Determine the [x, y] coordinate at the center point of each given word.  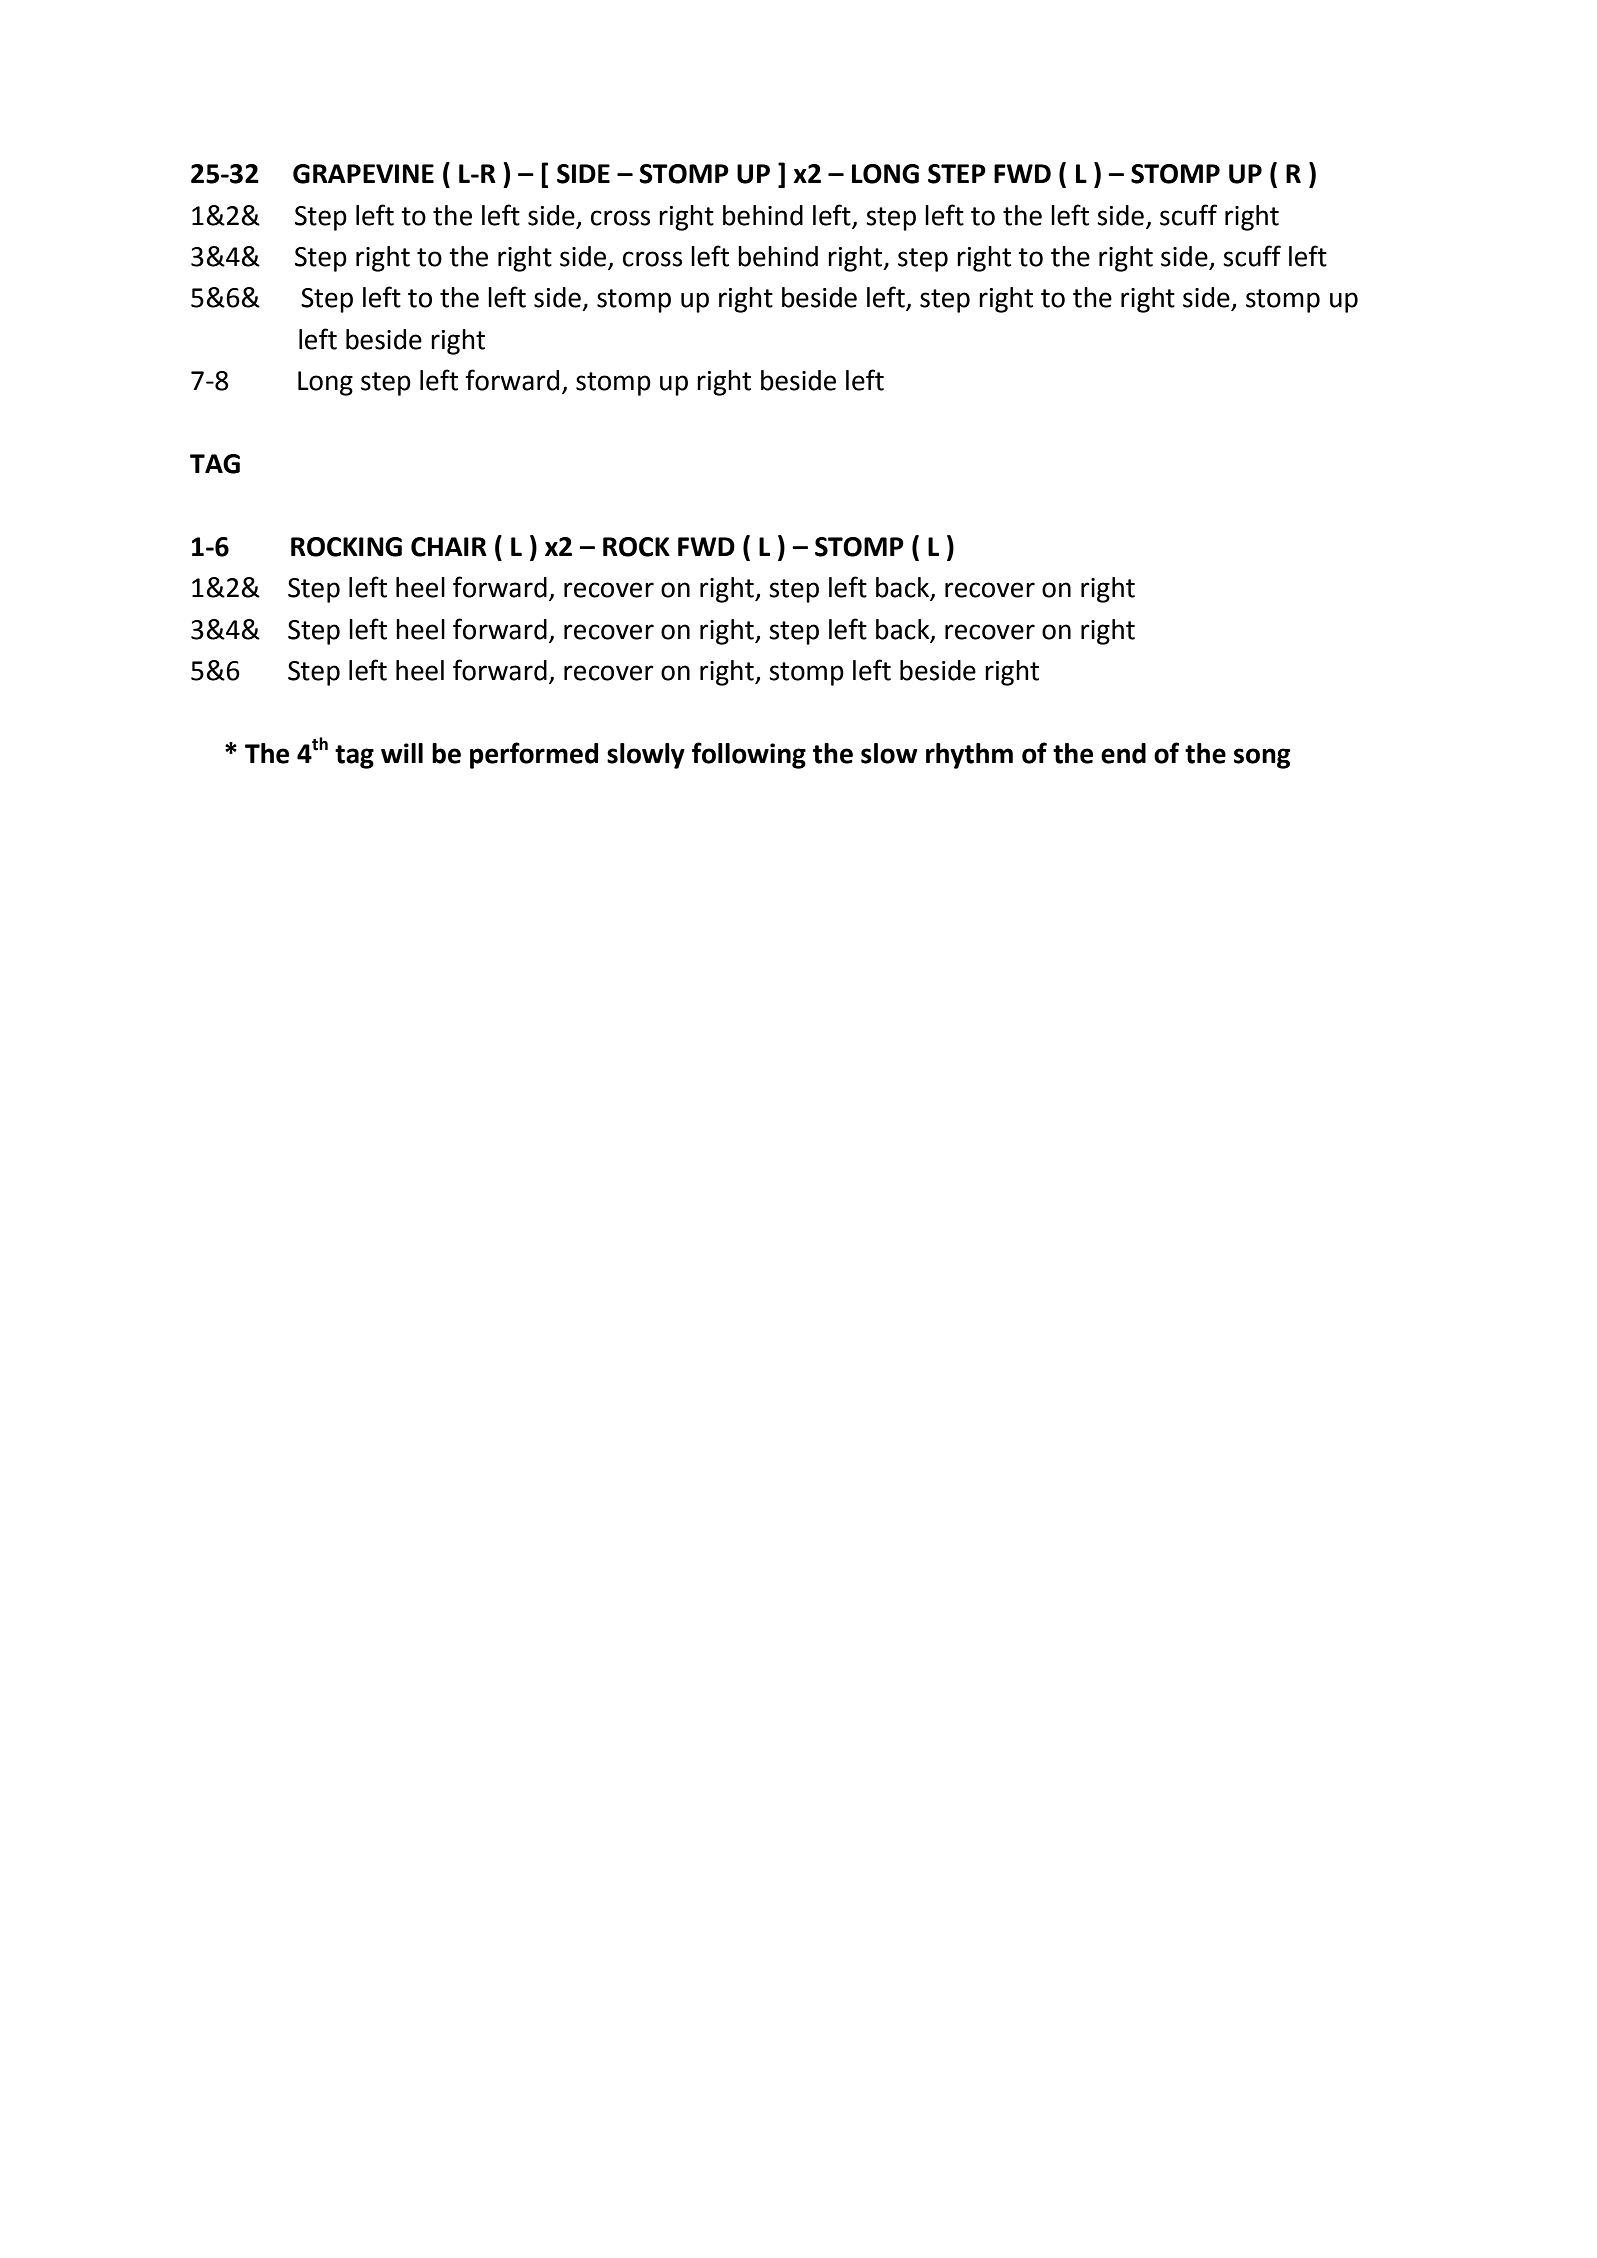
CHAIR [449, 547]
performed [534, 755]
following [749, 755]
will [402, 753]
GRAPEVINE [363, 174]
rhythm [969, 756]
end [1123, 753]
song [1262, 758]
